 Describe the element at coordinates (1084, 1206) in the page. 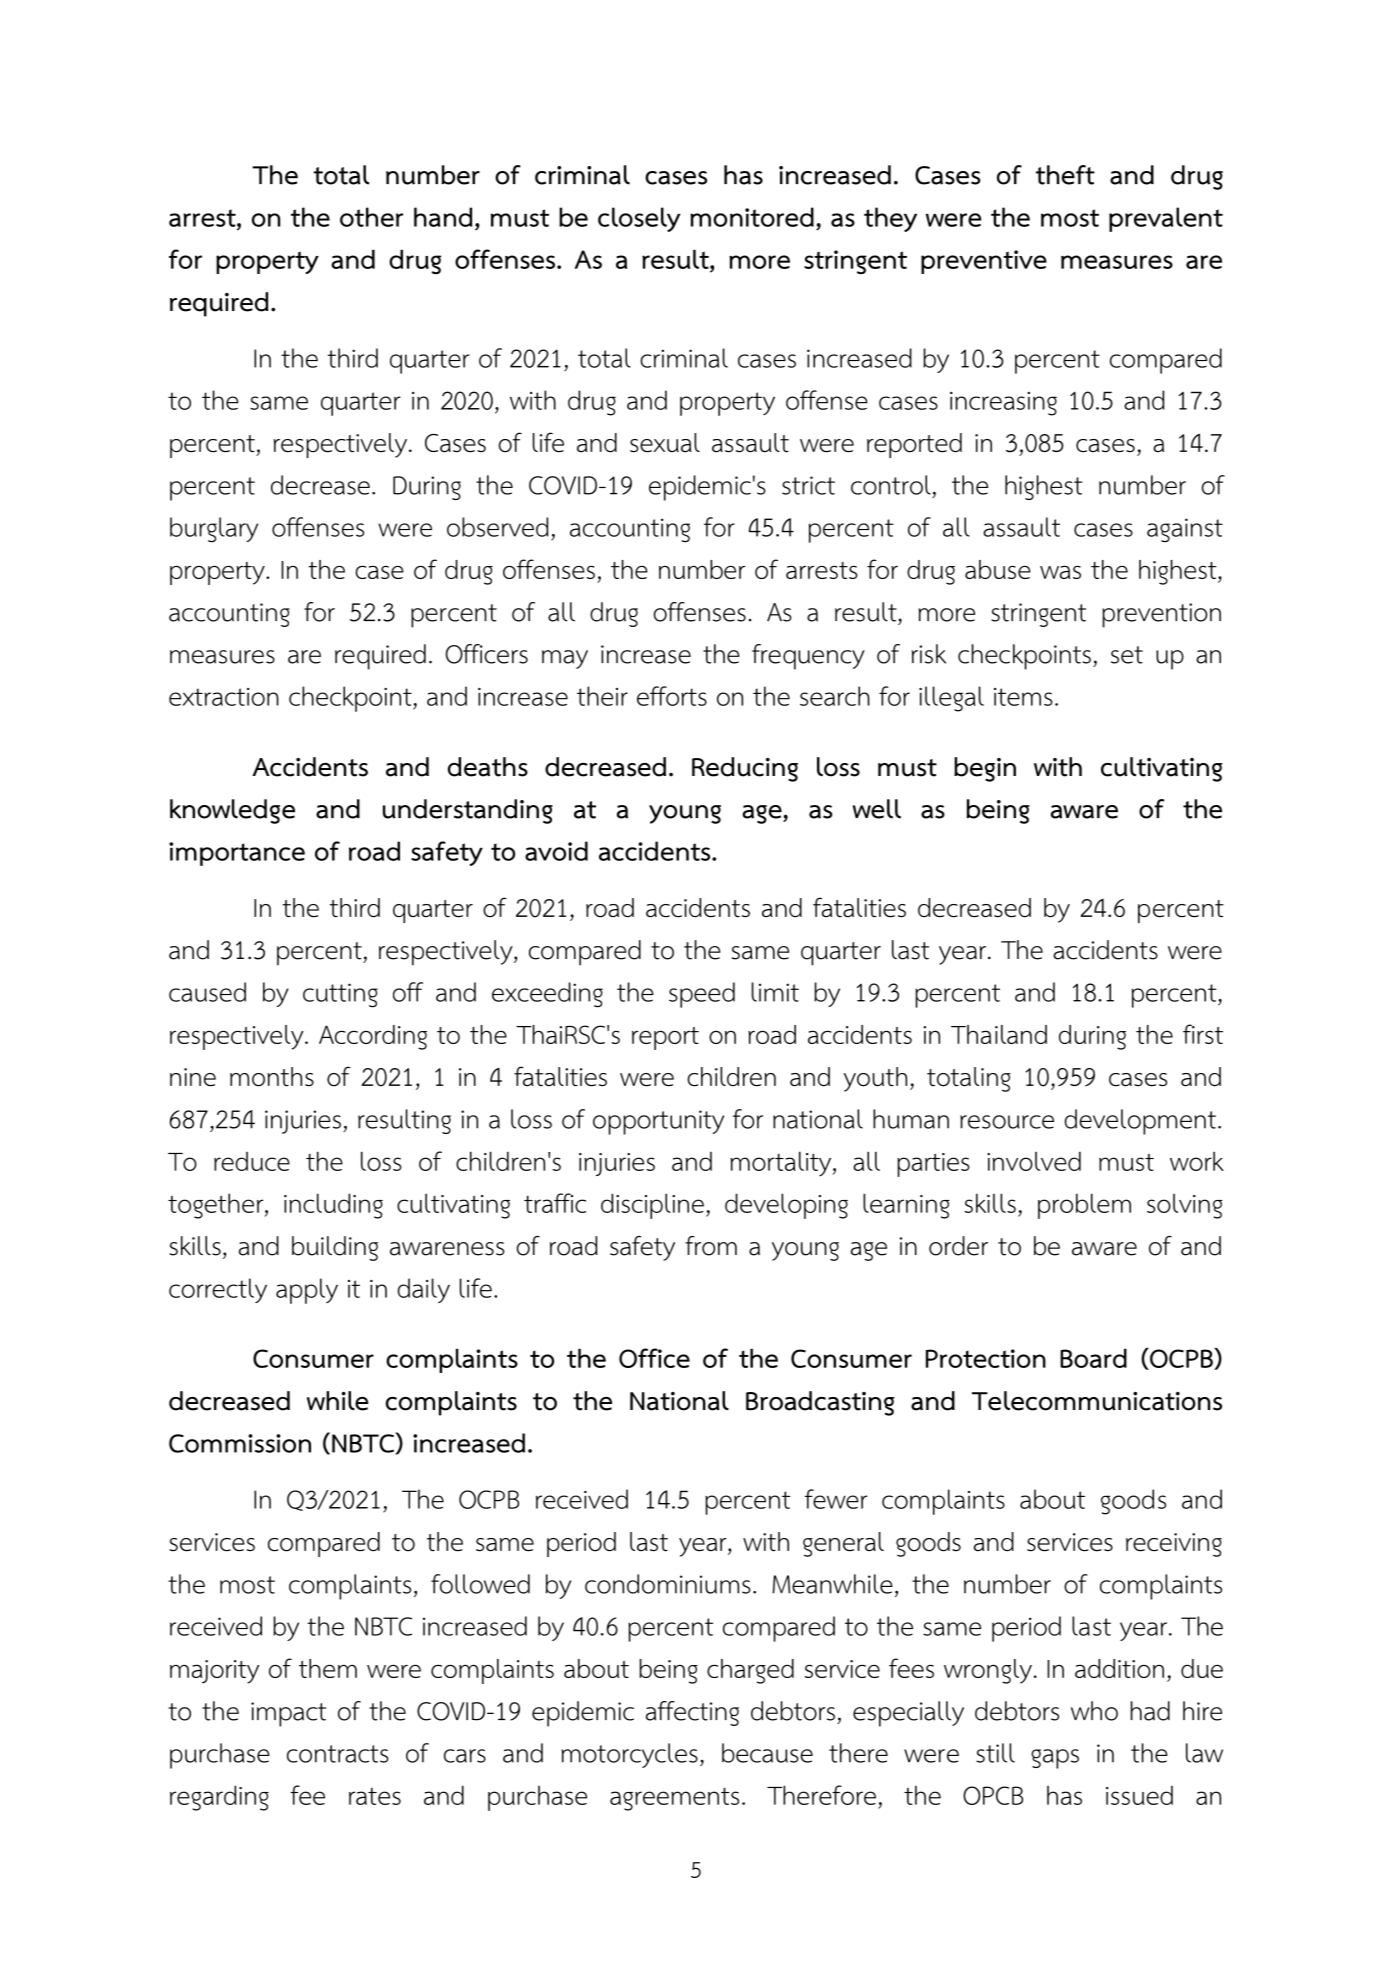

I see `problem` at that location.
